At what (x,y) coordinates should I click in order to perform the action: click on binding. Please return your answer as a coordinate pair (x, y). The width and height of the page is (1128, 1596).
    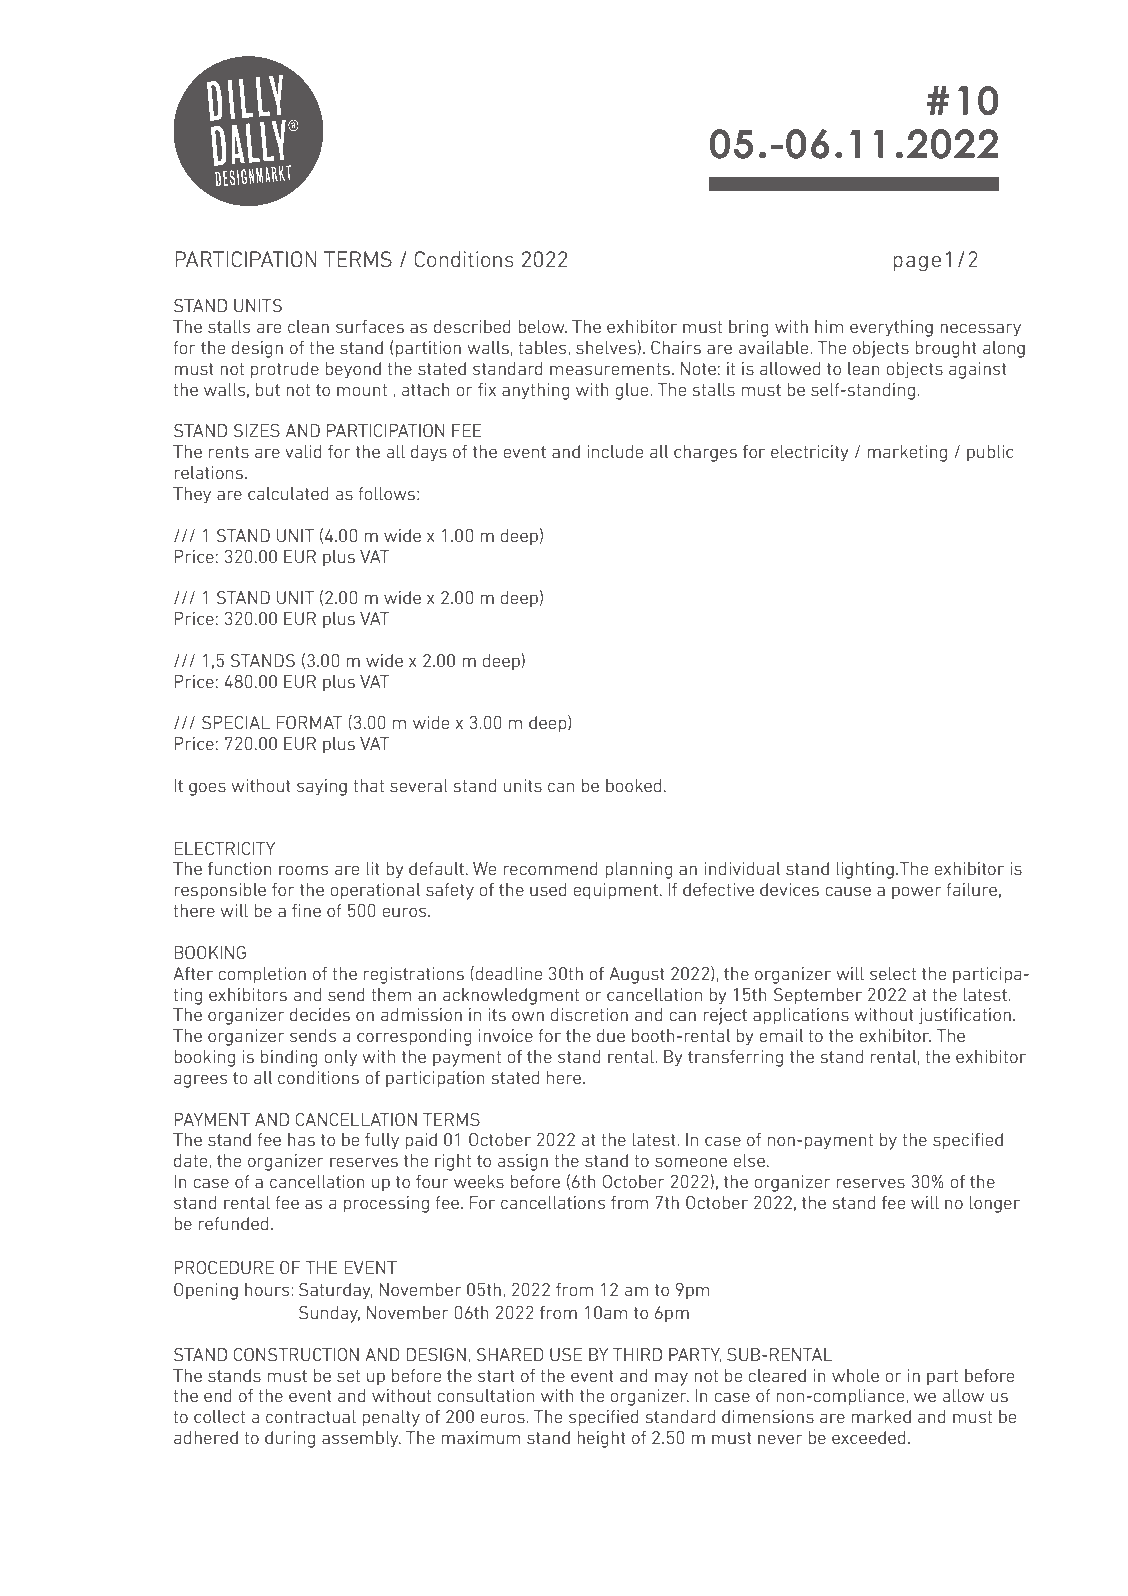
    Looking at the image, I should click on (289, 1058).
